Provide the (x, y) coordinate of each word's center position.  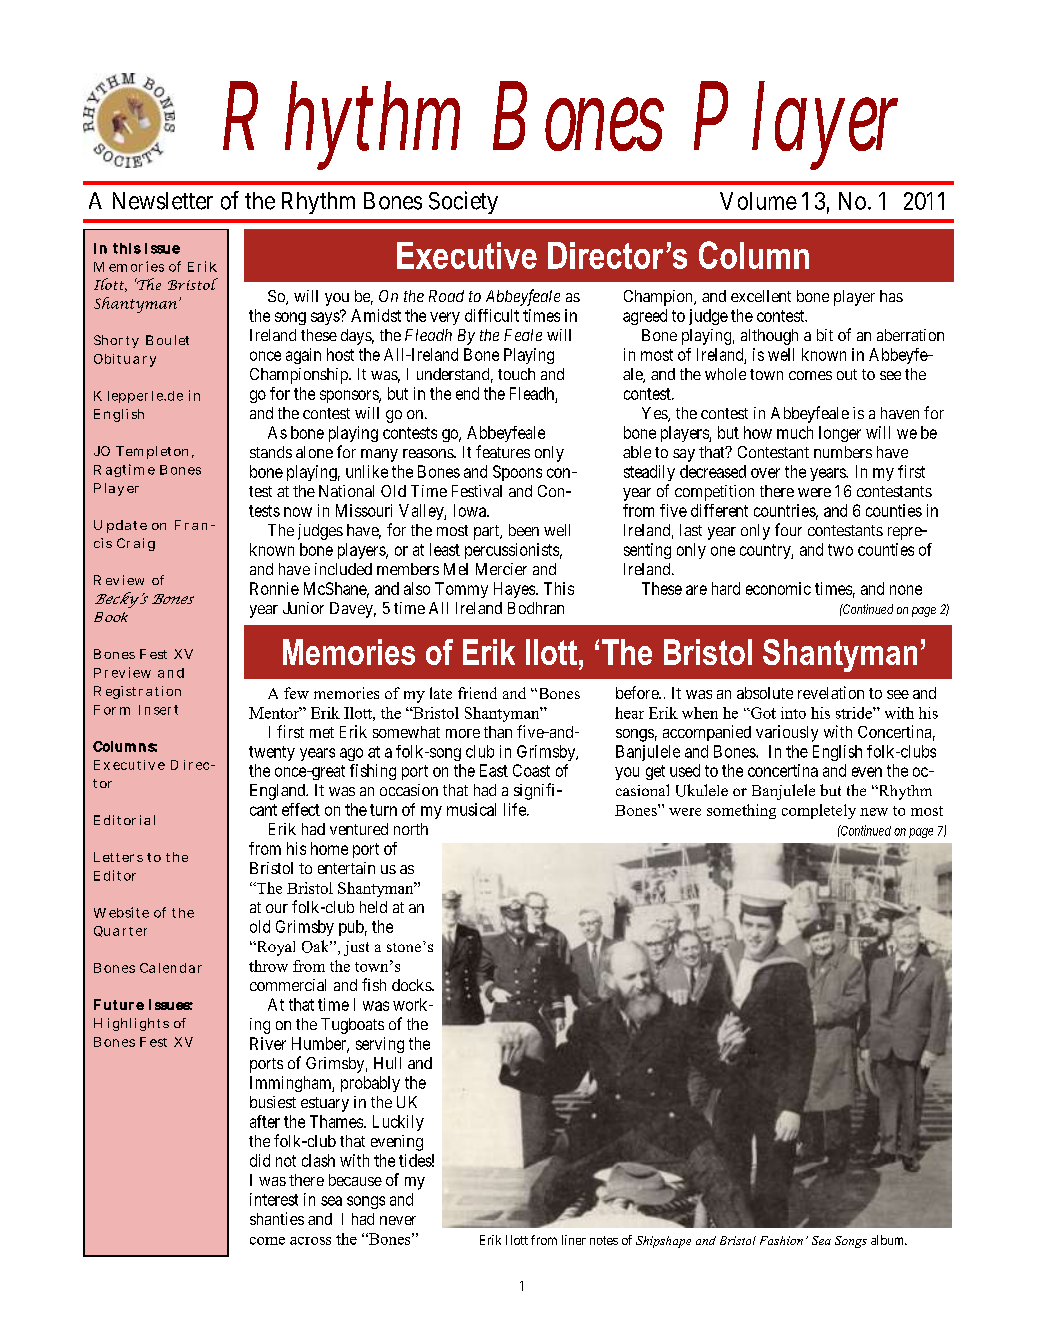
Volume (758, 201)
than (498, 732)
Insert (158, 710)
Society (463, 202)
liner (574, 1240)
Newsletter (163, 201)
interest (274, 1199)
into (793, 713)
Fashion (781, 1240)
